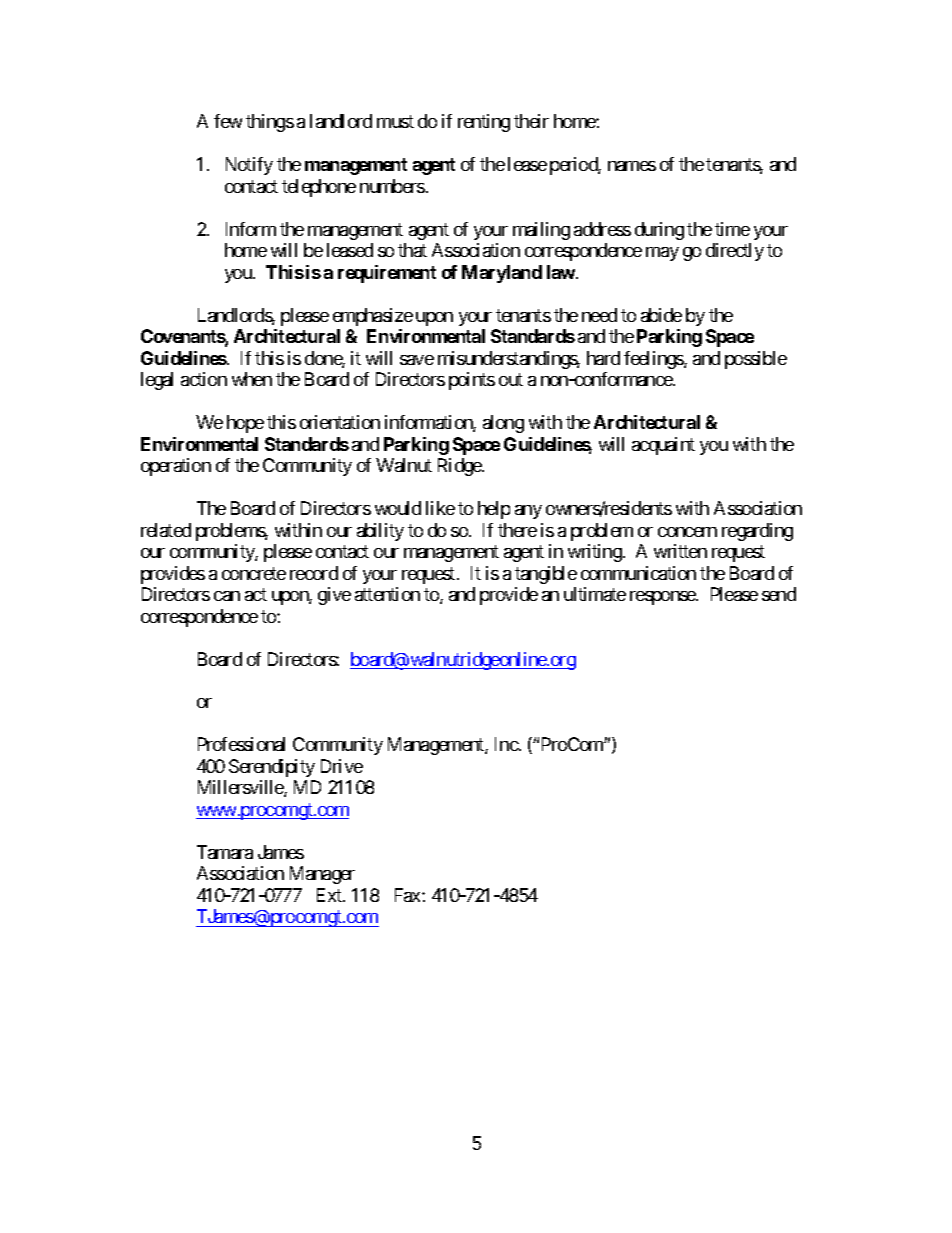 This screenshot has height=1233, width=952. I want to click on response, so click(663, 598).
